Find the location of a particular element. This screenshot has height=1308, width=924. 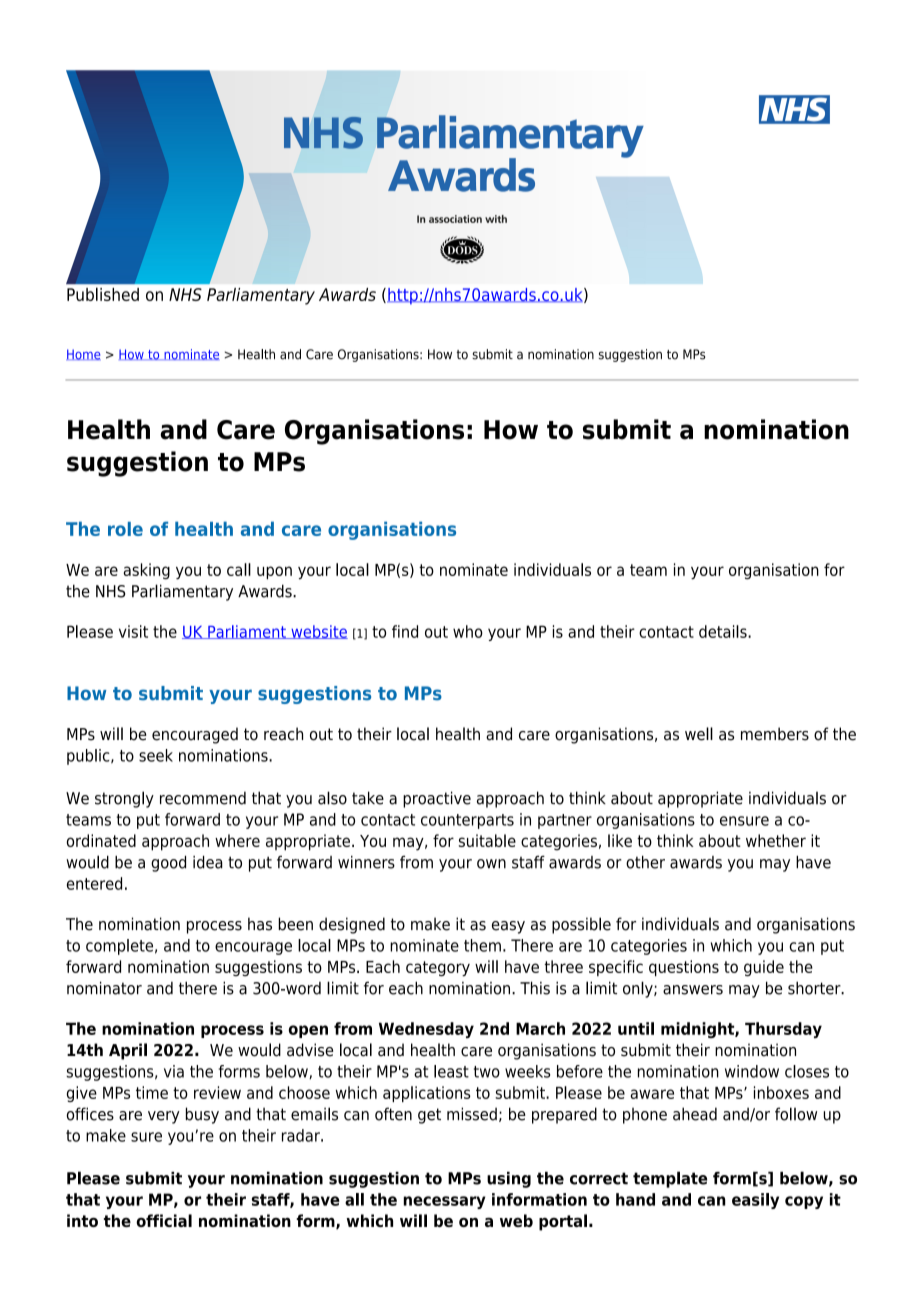

official is located at coordinates (164, 1220).
